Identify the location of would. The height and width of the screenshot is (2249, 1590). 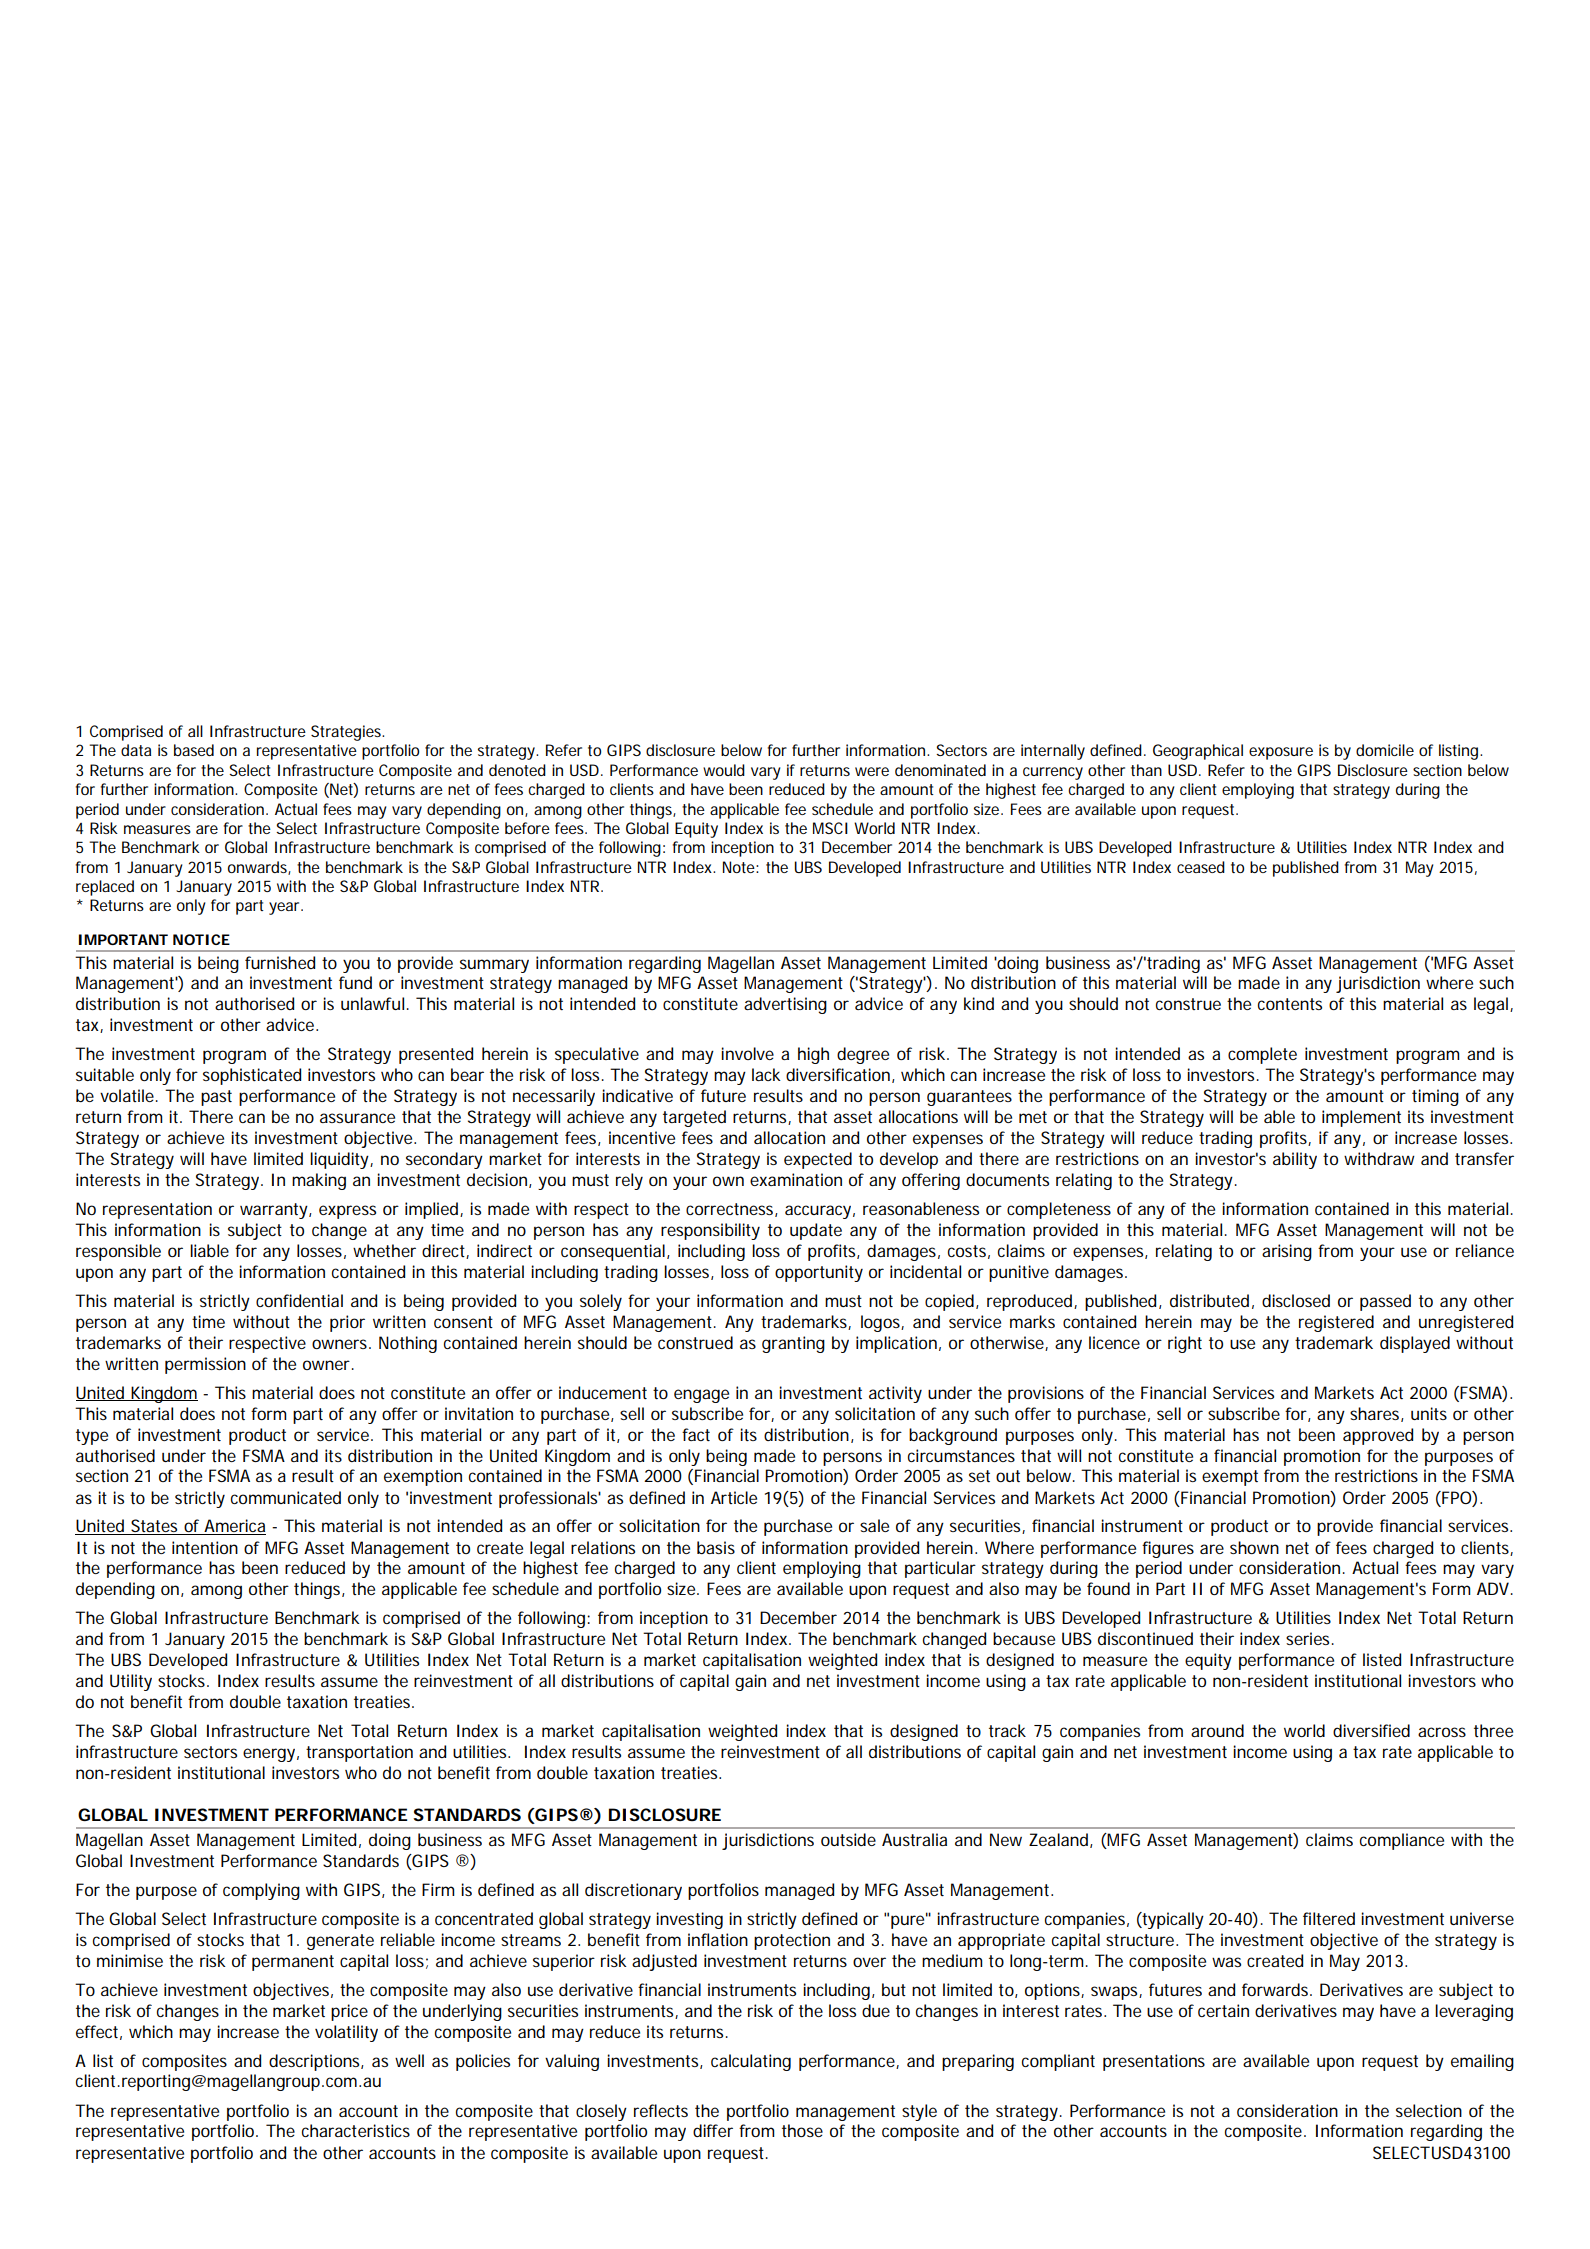
(724, 770).
